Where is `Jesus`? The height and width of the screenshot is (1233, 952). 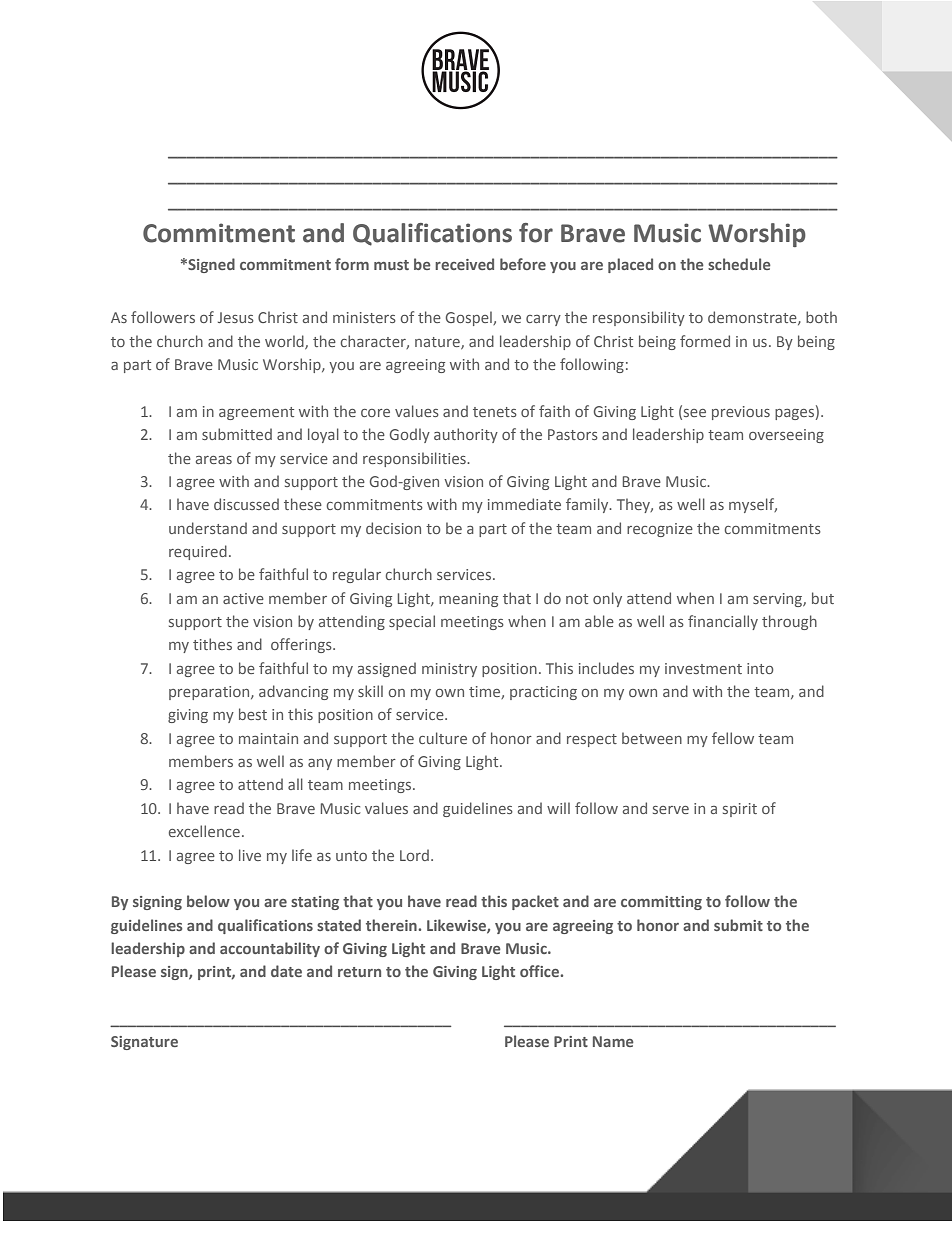
Jesus is located at coordinates (236, 317).
